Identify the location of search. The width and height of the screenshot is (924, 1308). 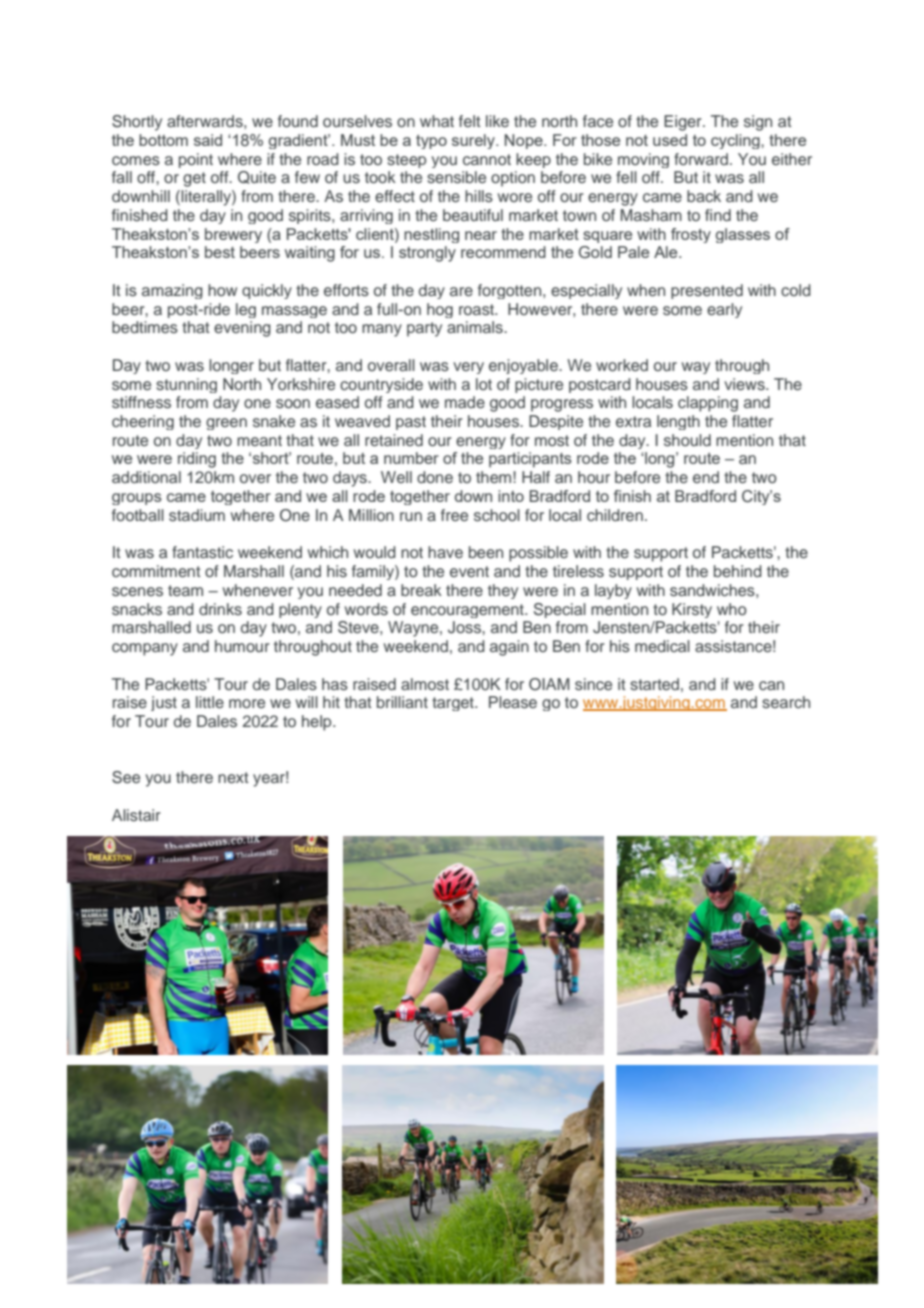
(786, 702).
